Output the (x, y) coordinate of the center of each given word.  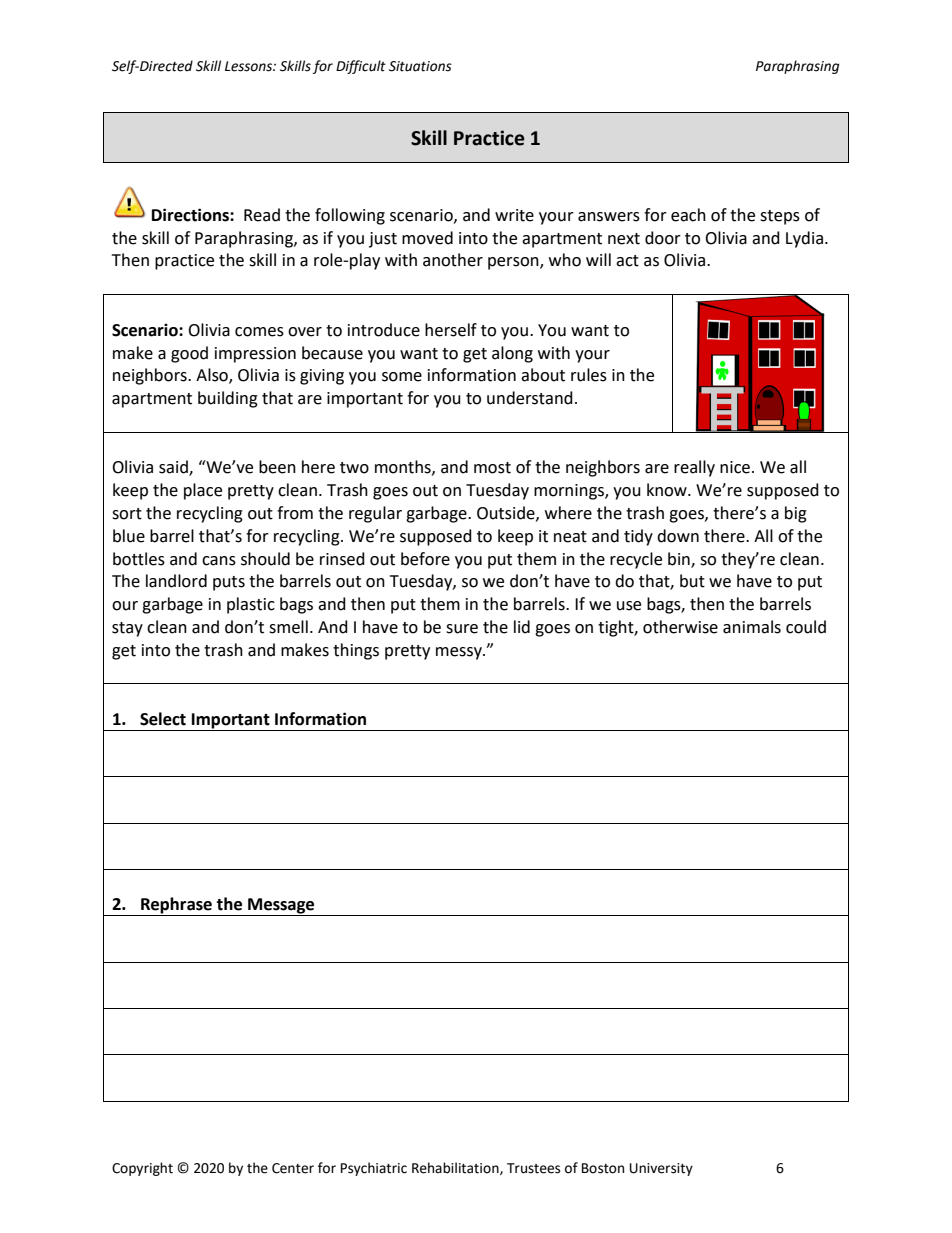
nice (735, 467)
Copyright (142, 1169)
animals (752, 627)
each (688, 215)
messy (460, 653)
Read (262, 215)
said (174, 468)
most (492, 468)
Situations (420, 66)
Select (163, 719)
